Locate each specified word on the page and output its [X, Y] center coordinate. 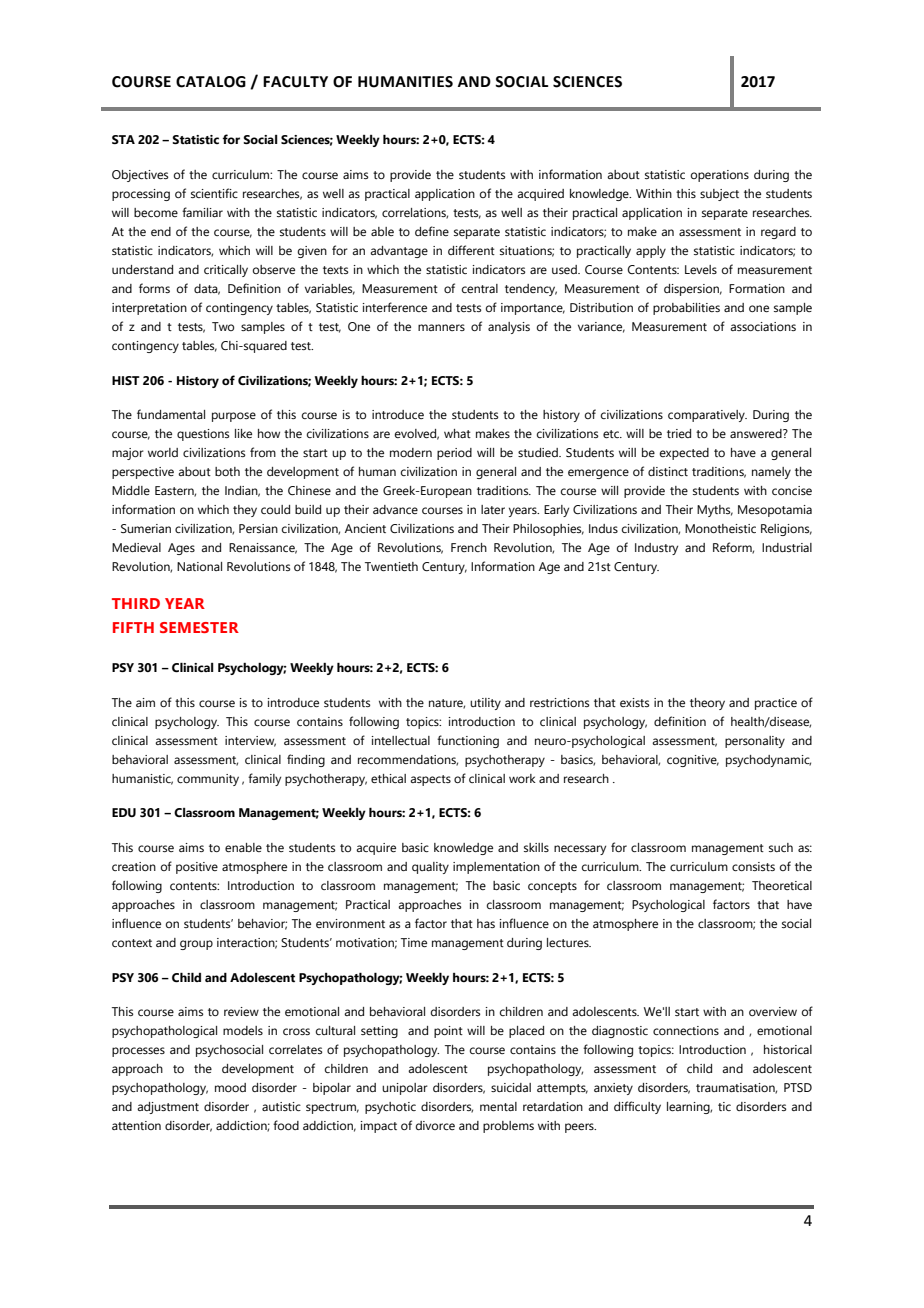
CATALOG [211, 82]
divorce [435, 1125]
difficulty [637, 1107]
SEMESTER [199, 627]
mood [230, 1087]
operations [720, 176]
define [432, 231]
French [469, 547]
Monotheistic [720, 528]
